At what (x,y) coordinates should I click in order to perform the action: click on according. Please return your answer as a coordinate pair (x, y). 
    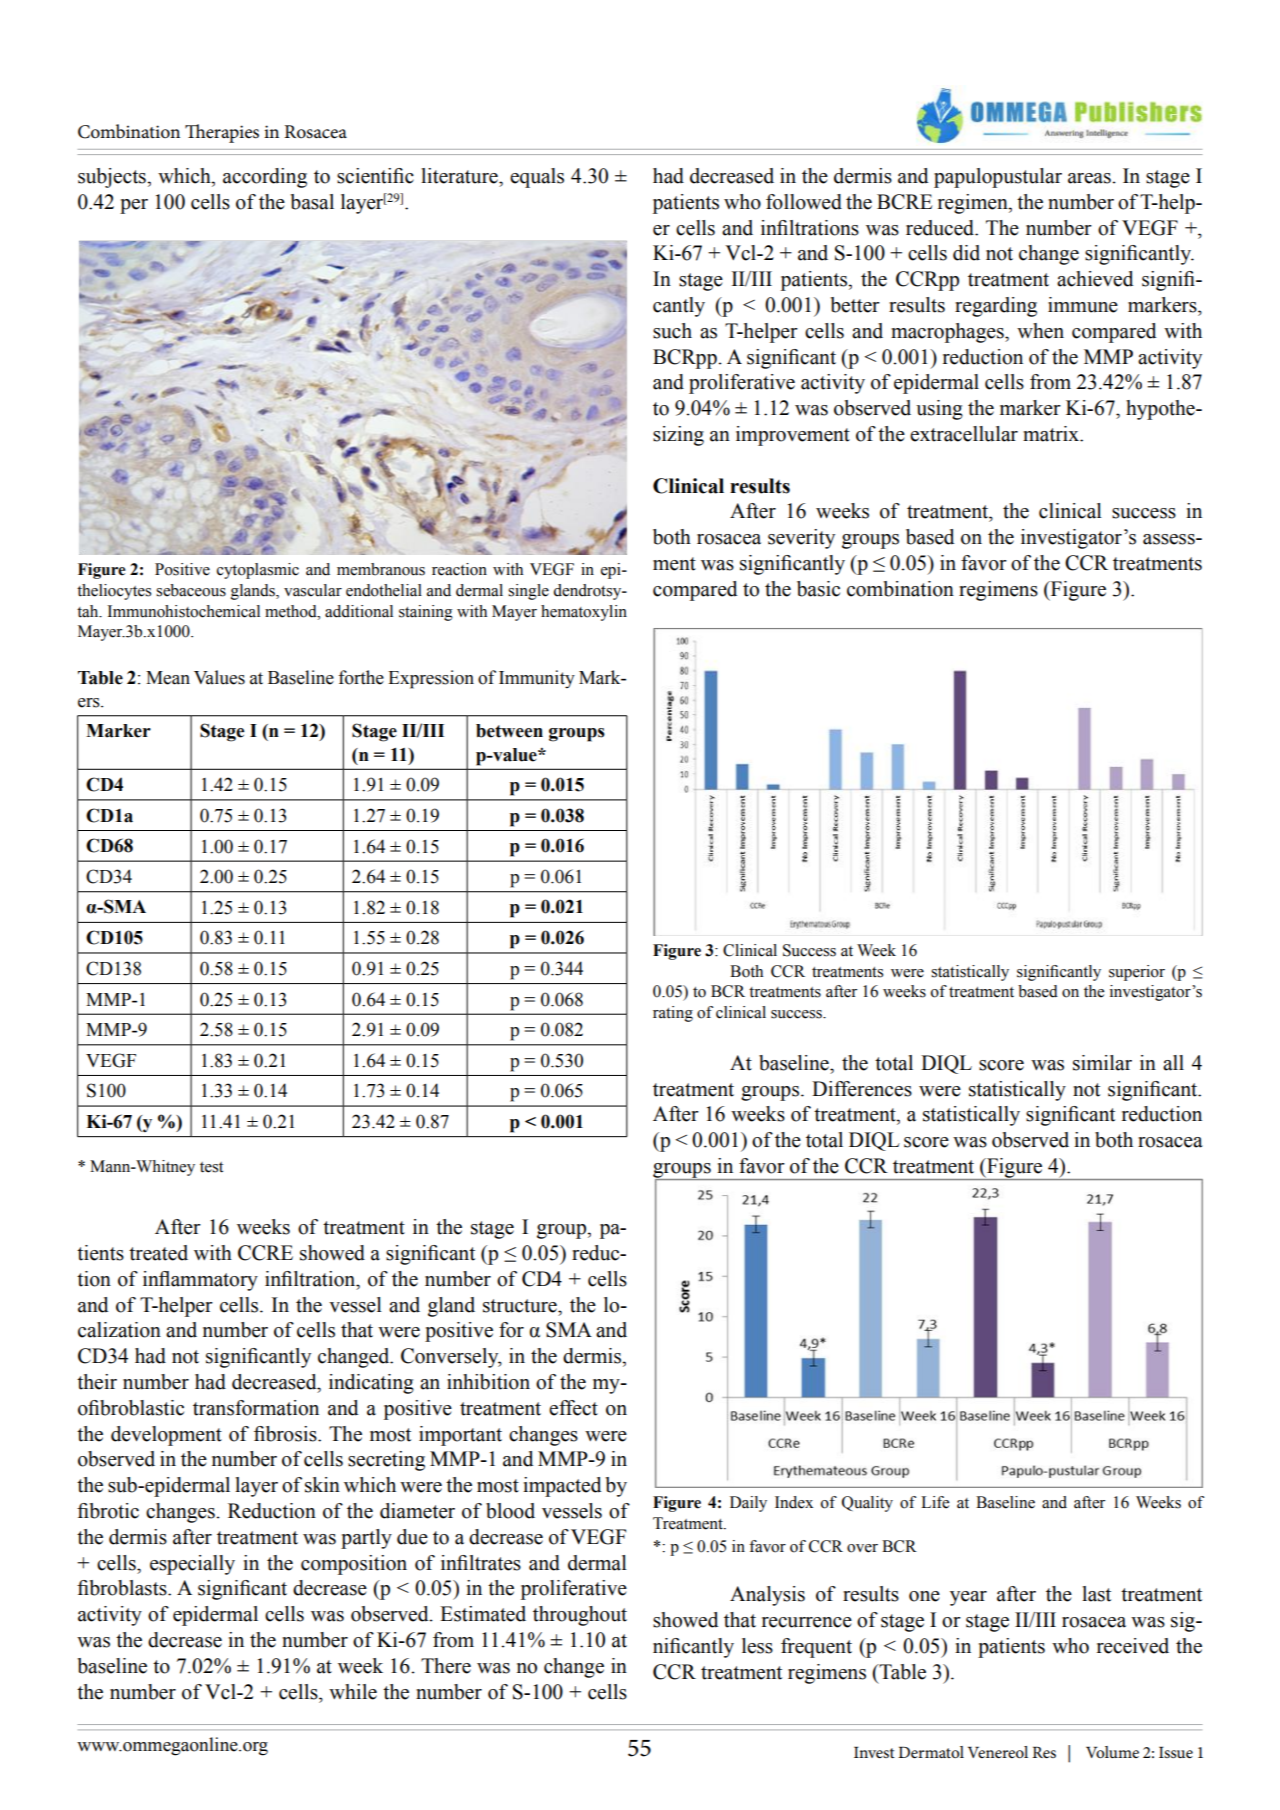
    Looking at the image, I should click on (265, 178).
